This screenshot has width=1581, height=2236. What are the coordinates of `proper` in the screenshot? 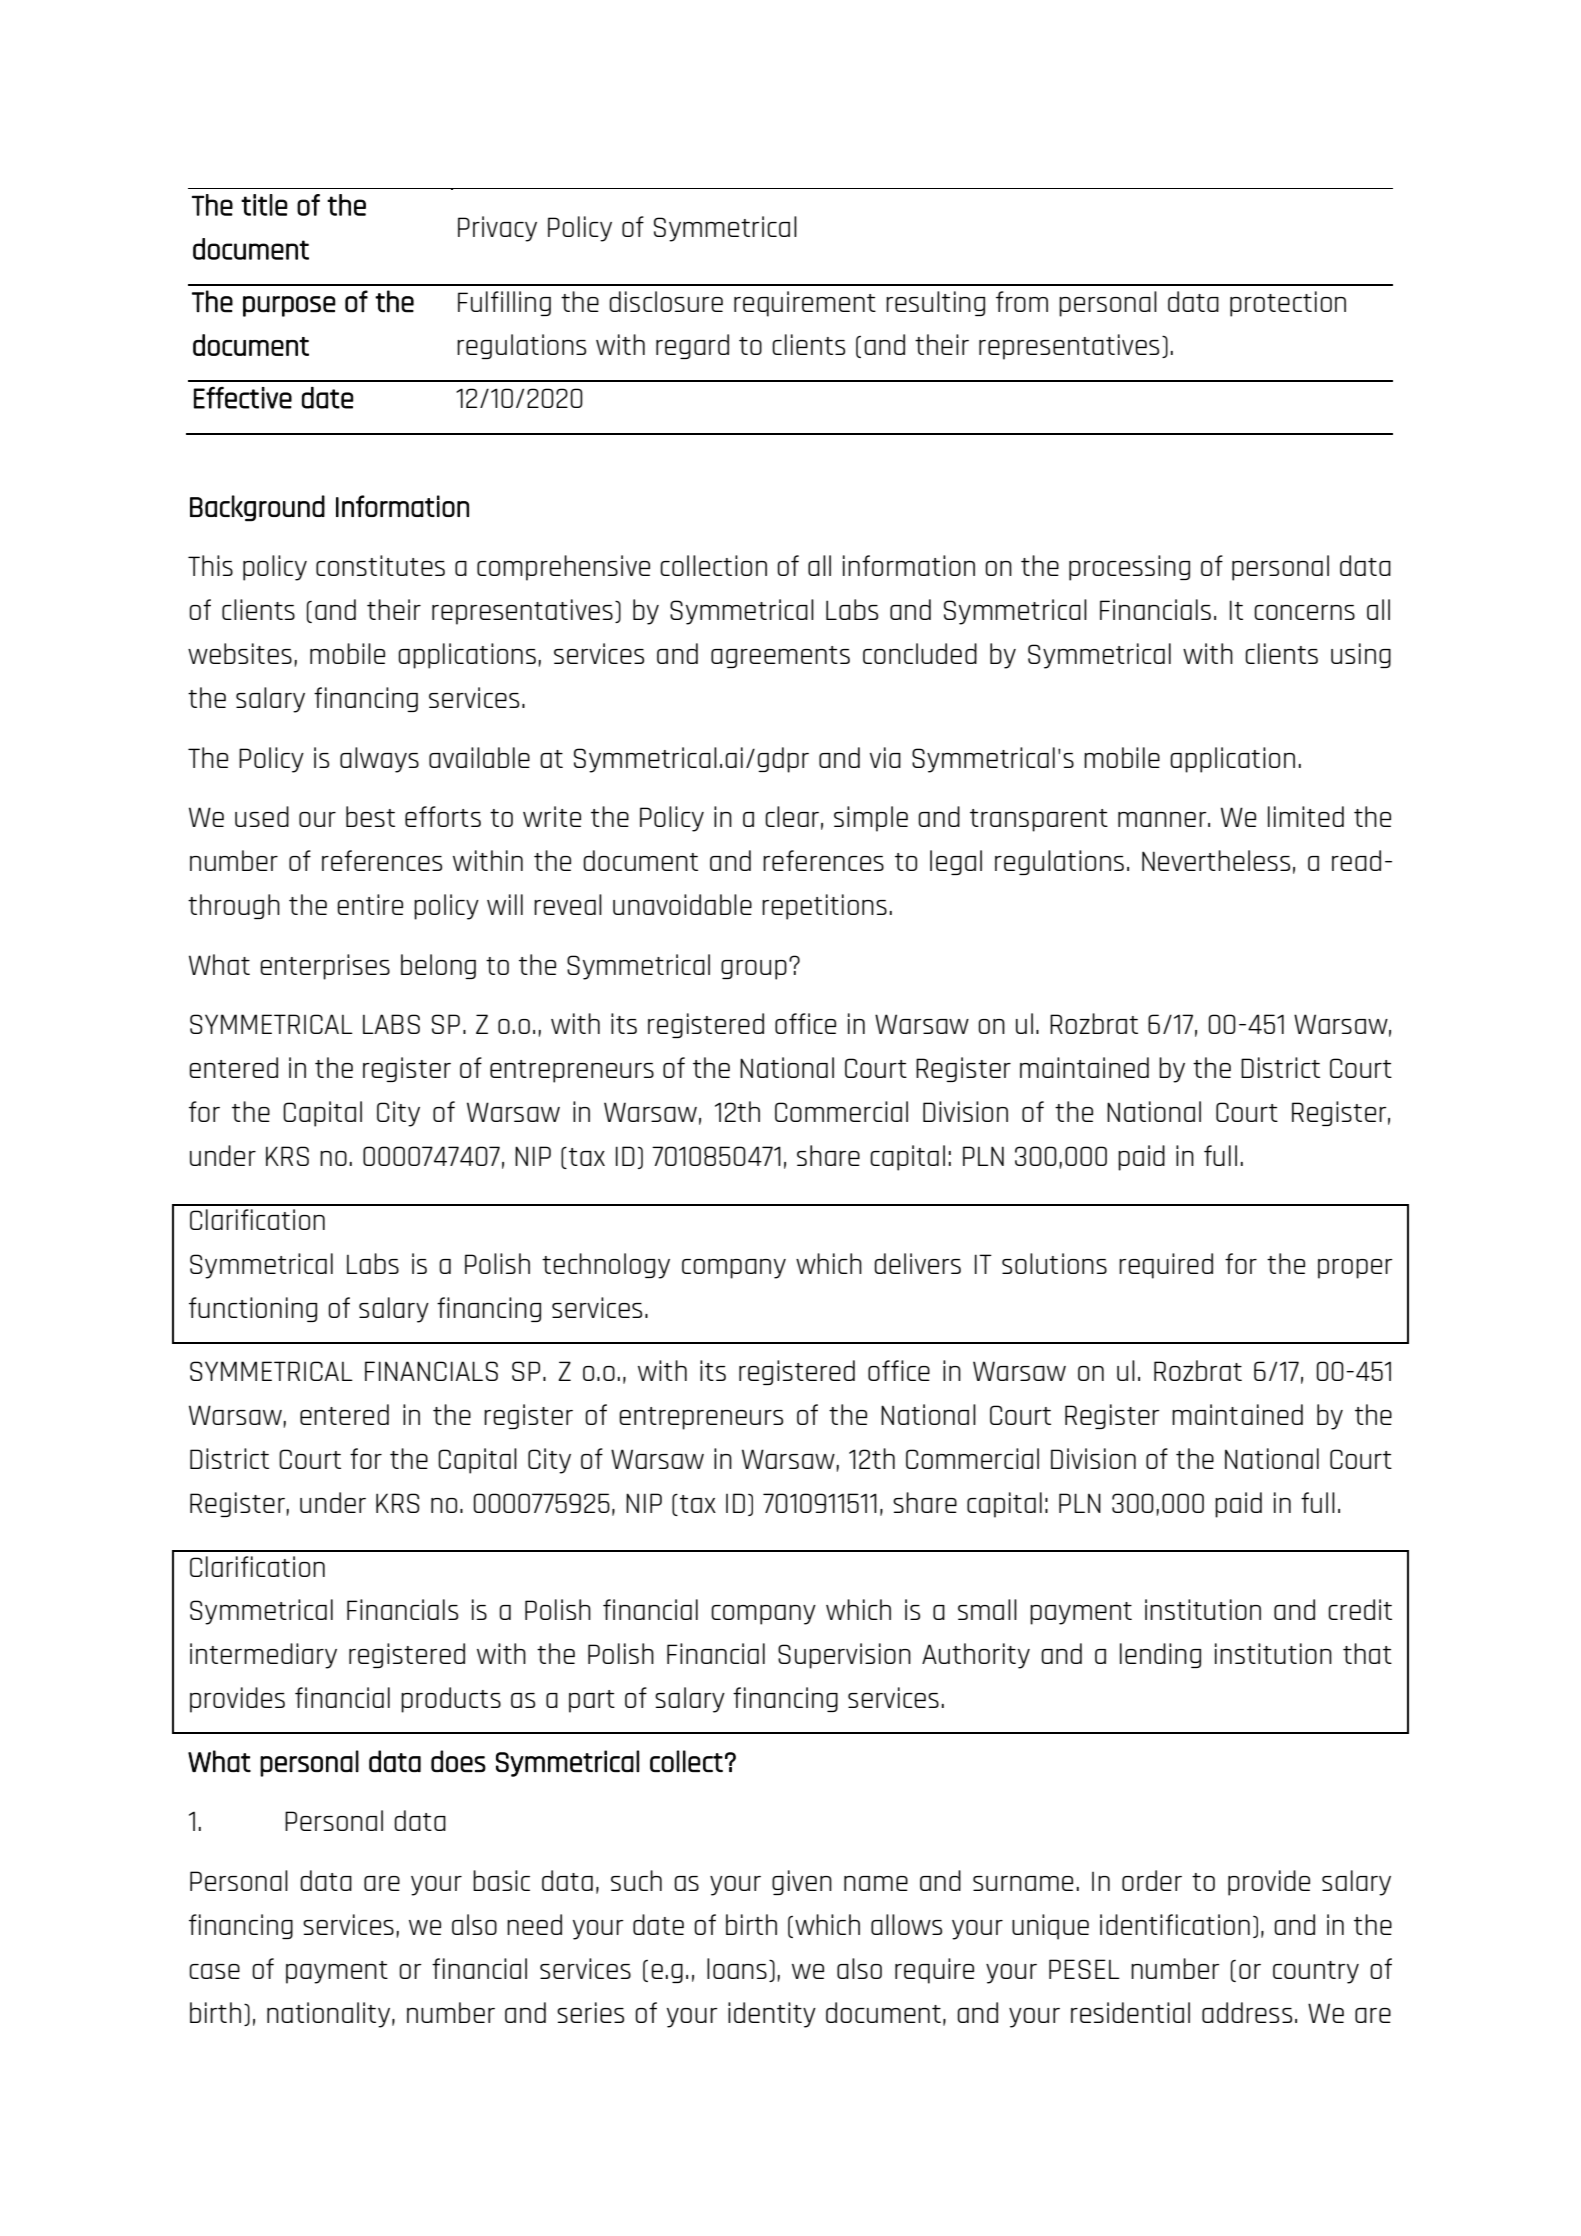 It's located at (1355, 1269).
